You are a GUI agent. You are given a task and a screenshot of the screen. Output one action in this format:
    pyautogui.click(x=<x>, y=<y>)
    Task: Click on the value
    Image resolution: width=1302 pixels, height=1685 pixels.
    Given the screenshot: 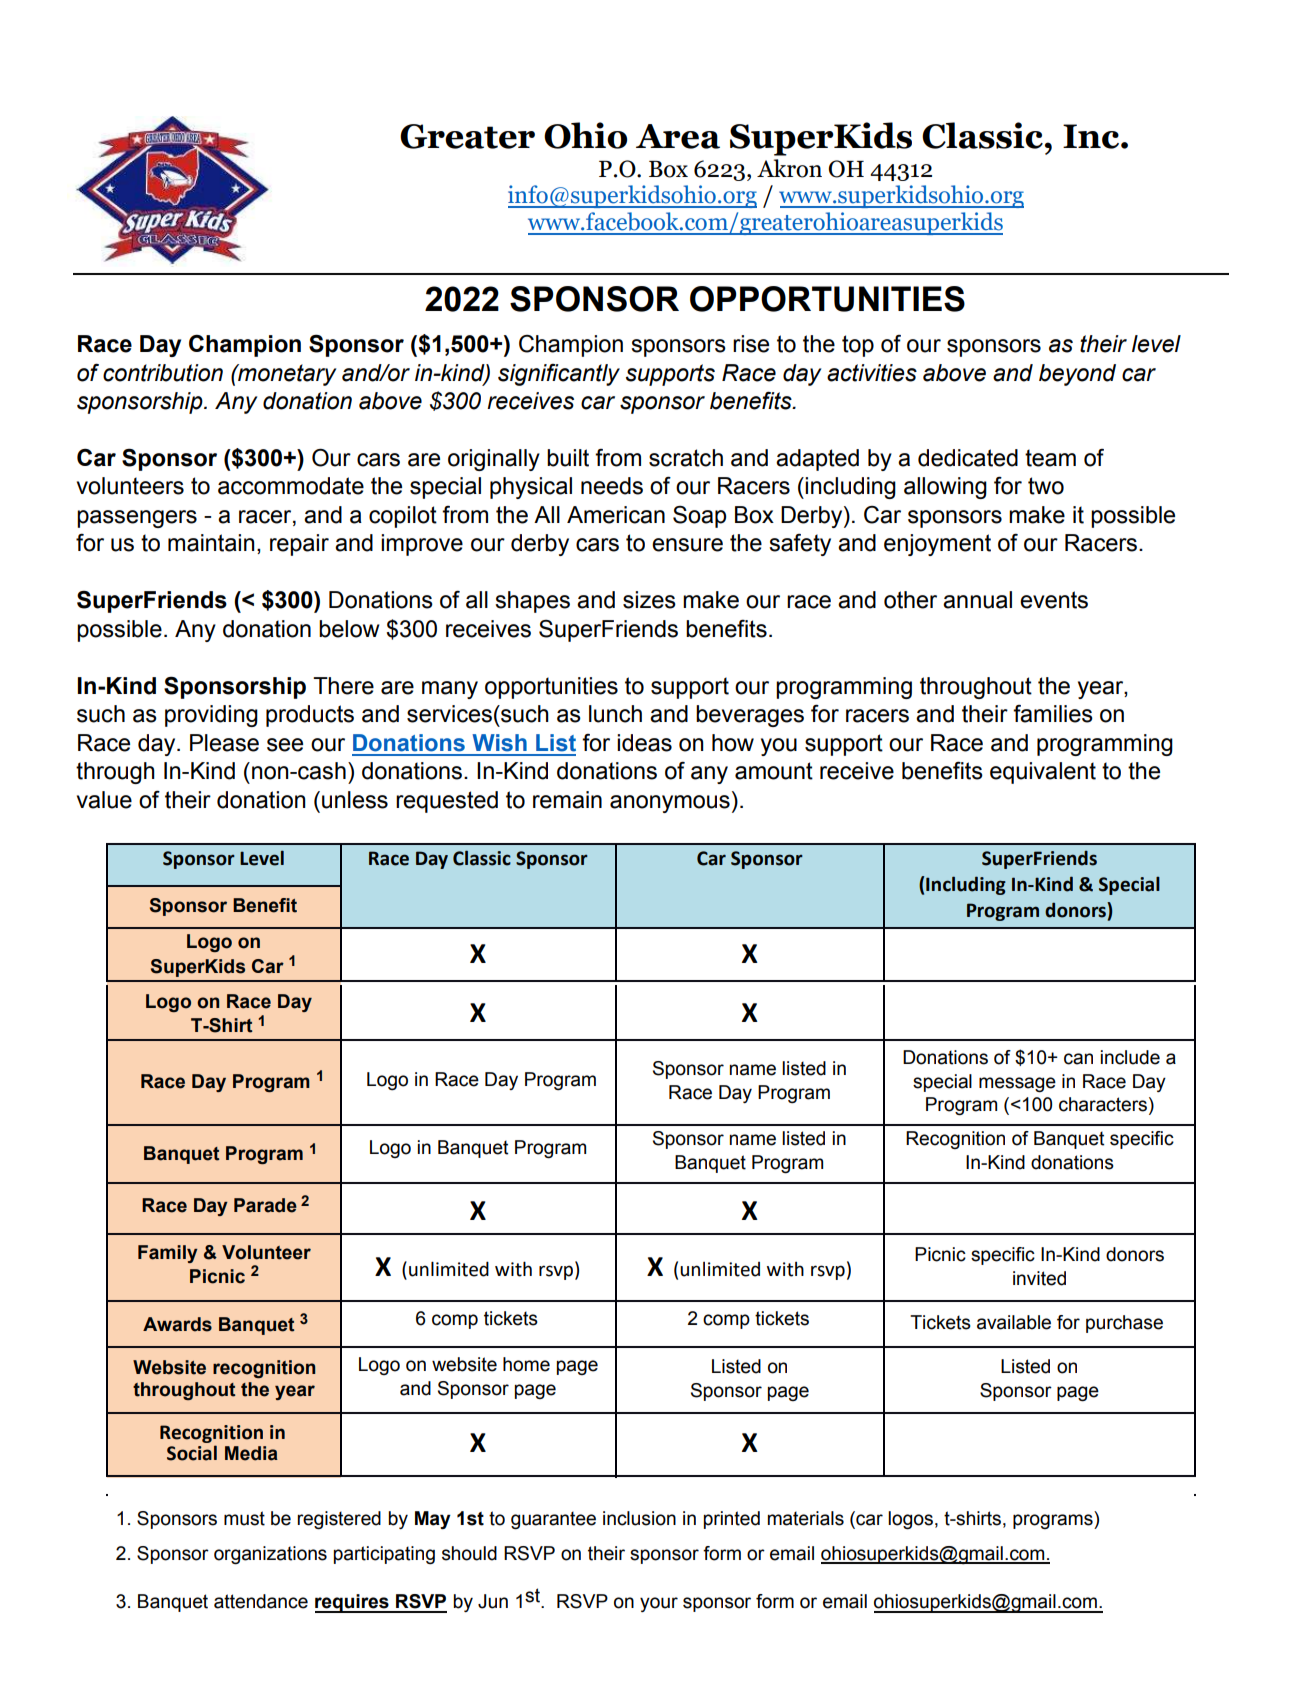 What is the action you would take?
    pyautogui.click(x=104, y=800)
